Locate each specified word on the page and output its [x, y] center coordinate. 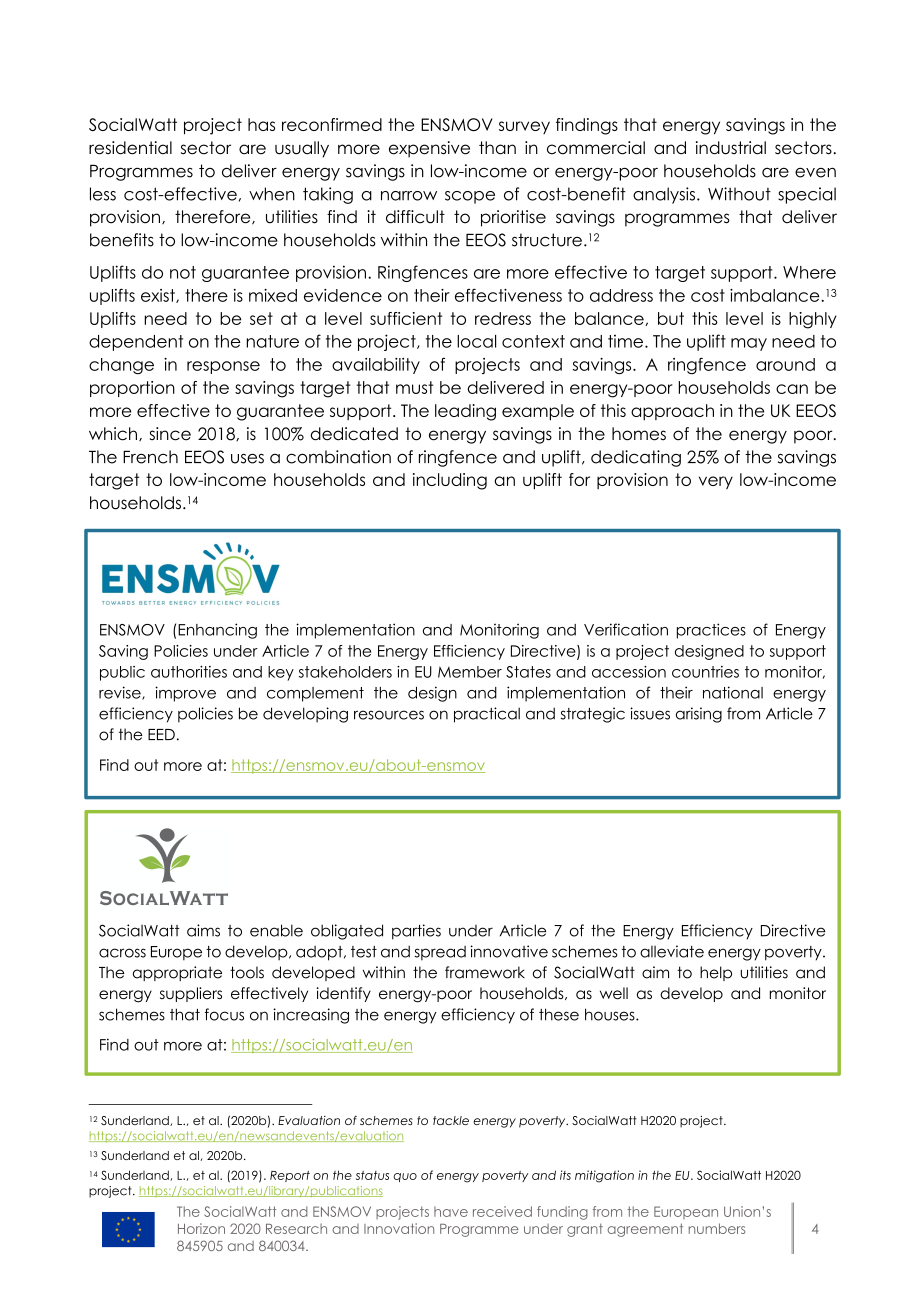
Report [290, 1176]
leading [465, 412]
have [451, 1211]
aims [203, 930]
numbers [717, 1228]
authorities [189, 672]
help [716, 973]
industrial [731, 148]
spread [440, 953]
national [733, 692]
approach [672, 412]
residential [130, 148]
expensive [429, 149]
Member [470, 672]
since [170, 434]
